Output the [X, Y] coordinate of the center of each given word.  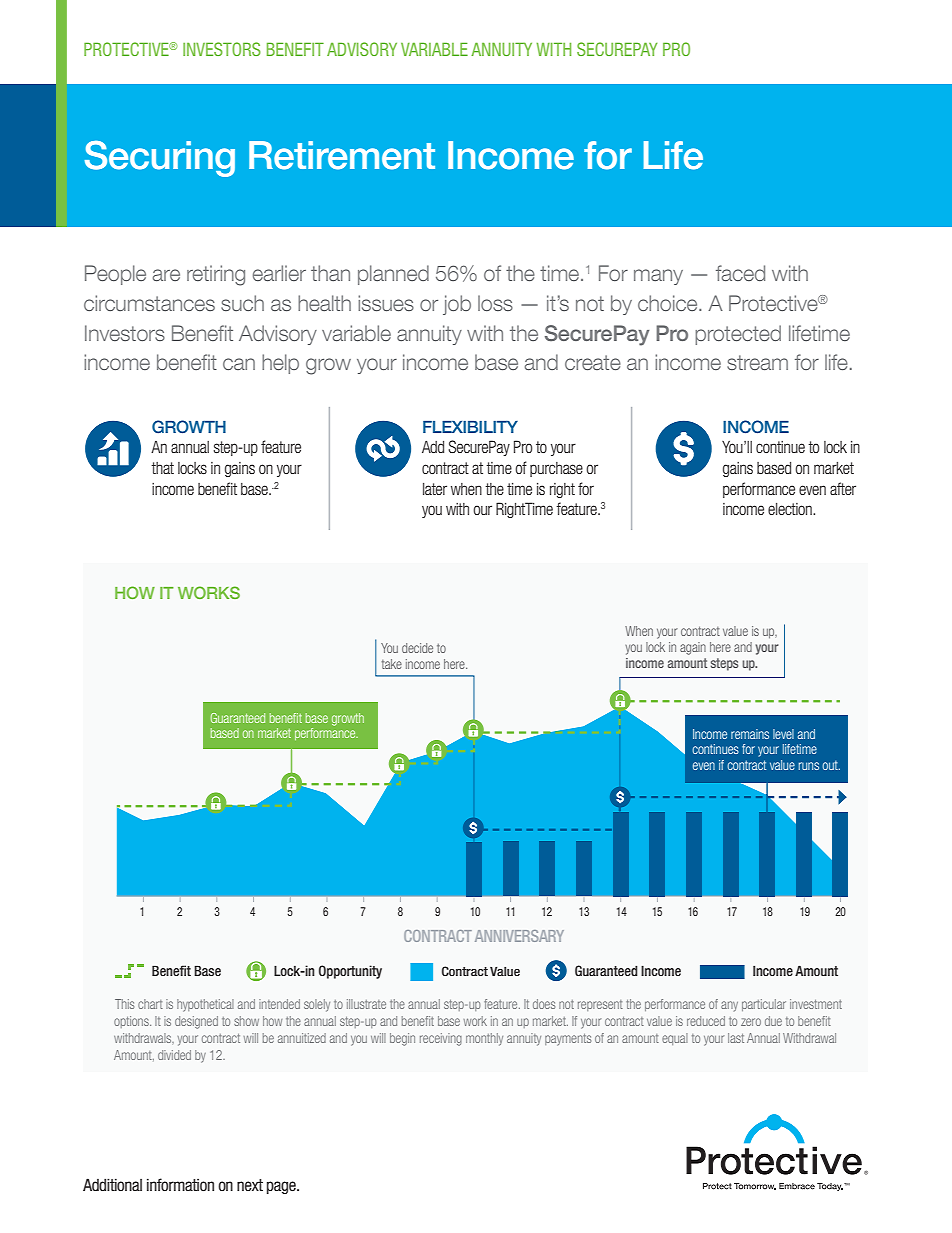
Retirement [342, 155]
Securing [160, 158]
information [180, 1185]
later [435, 489]
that [162, 468]
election [791, 509]
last [736, 1038]
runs [809, 766]
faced [740, 273]
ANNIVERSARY [519, 936]
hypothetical [205, 1005]
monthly [484, 1039]
